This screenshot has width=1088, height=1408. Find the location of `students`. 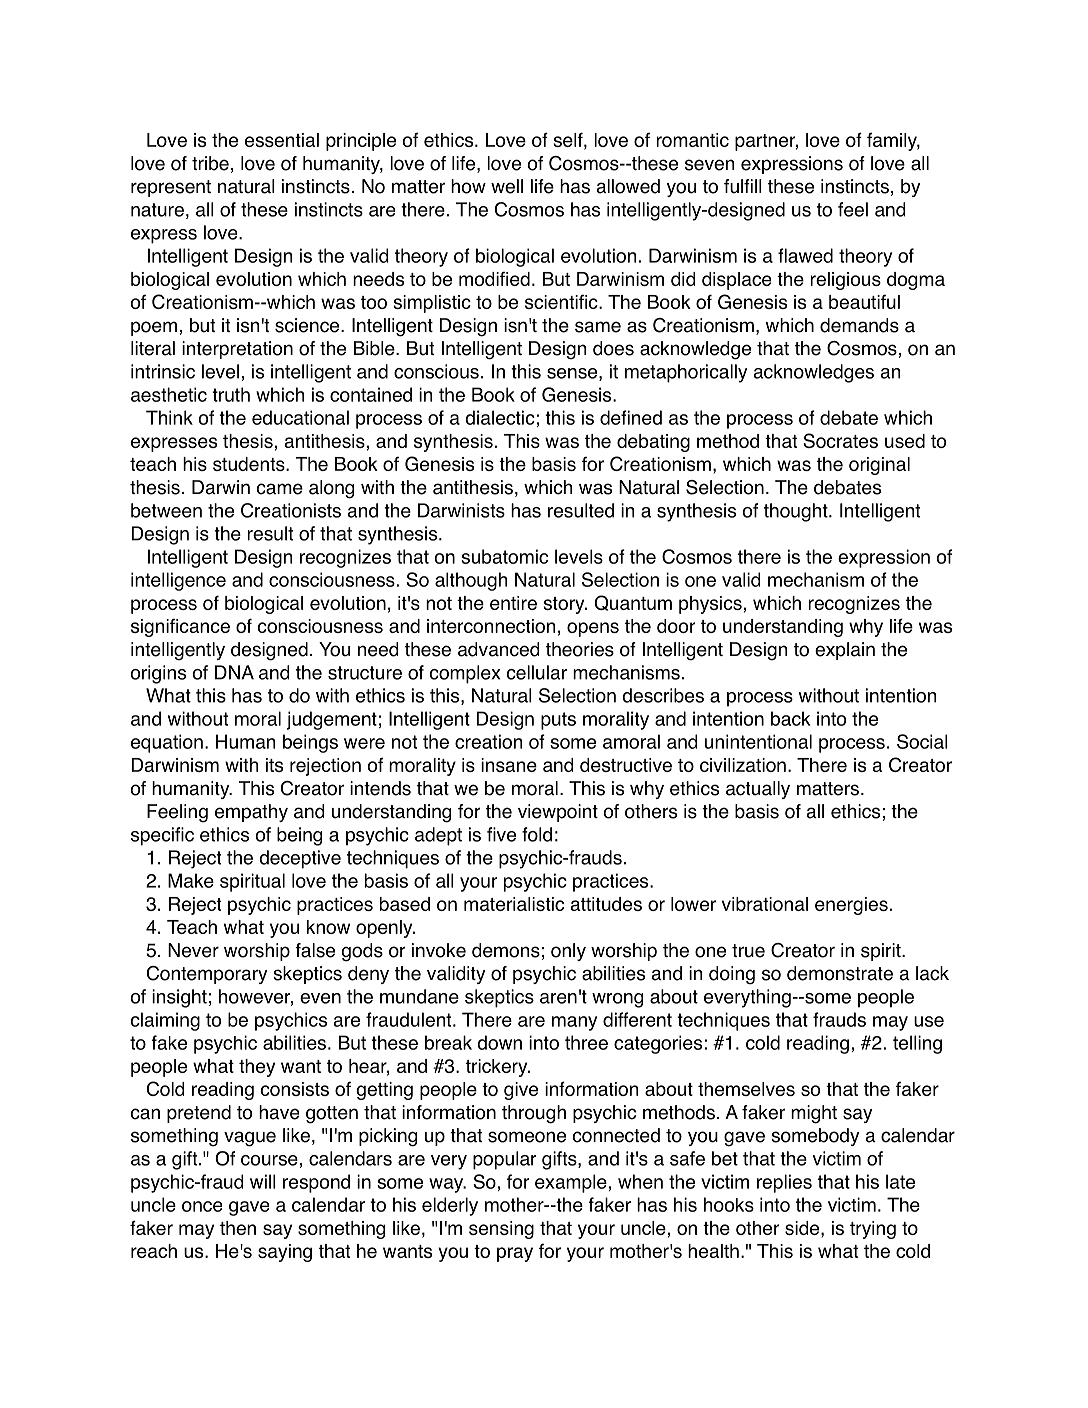

students is located at coordinates (250, 464).
